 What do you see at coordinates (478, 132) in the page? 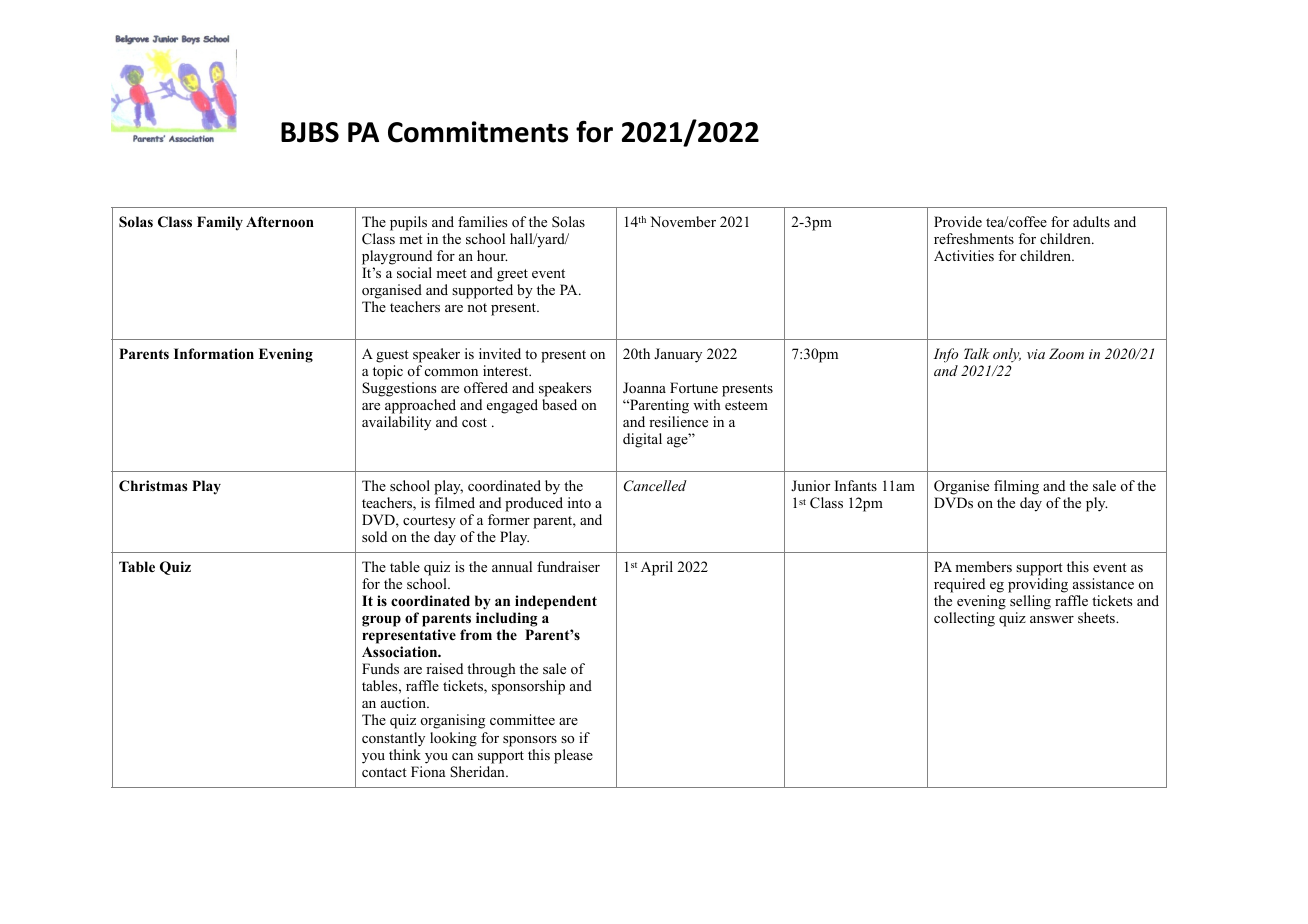
I see `Commitments` at bounding box center [478, 132].
